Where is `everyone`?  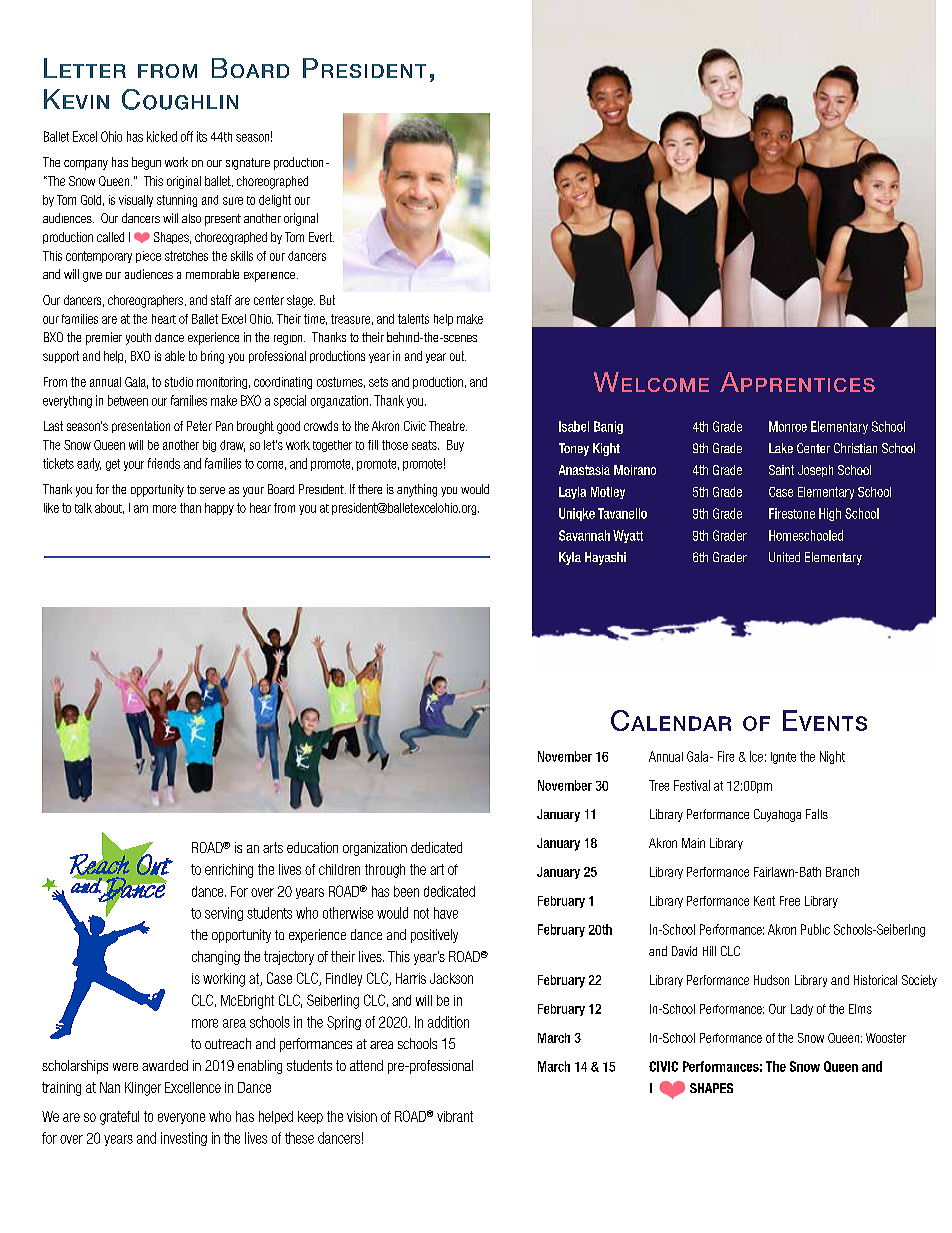 everyone is located at coordinates (181, 1118).
